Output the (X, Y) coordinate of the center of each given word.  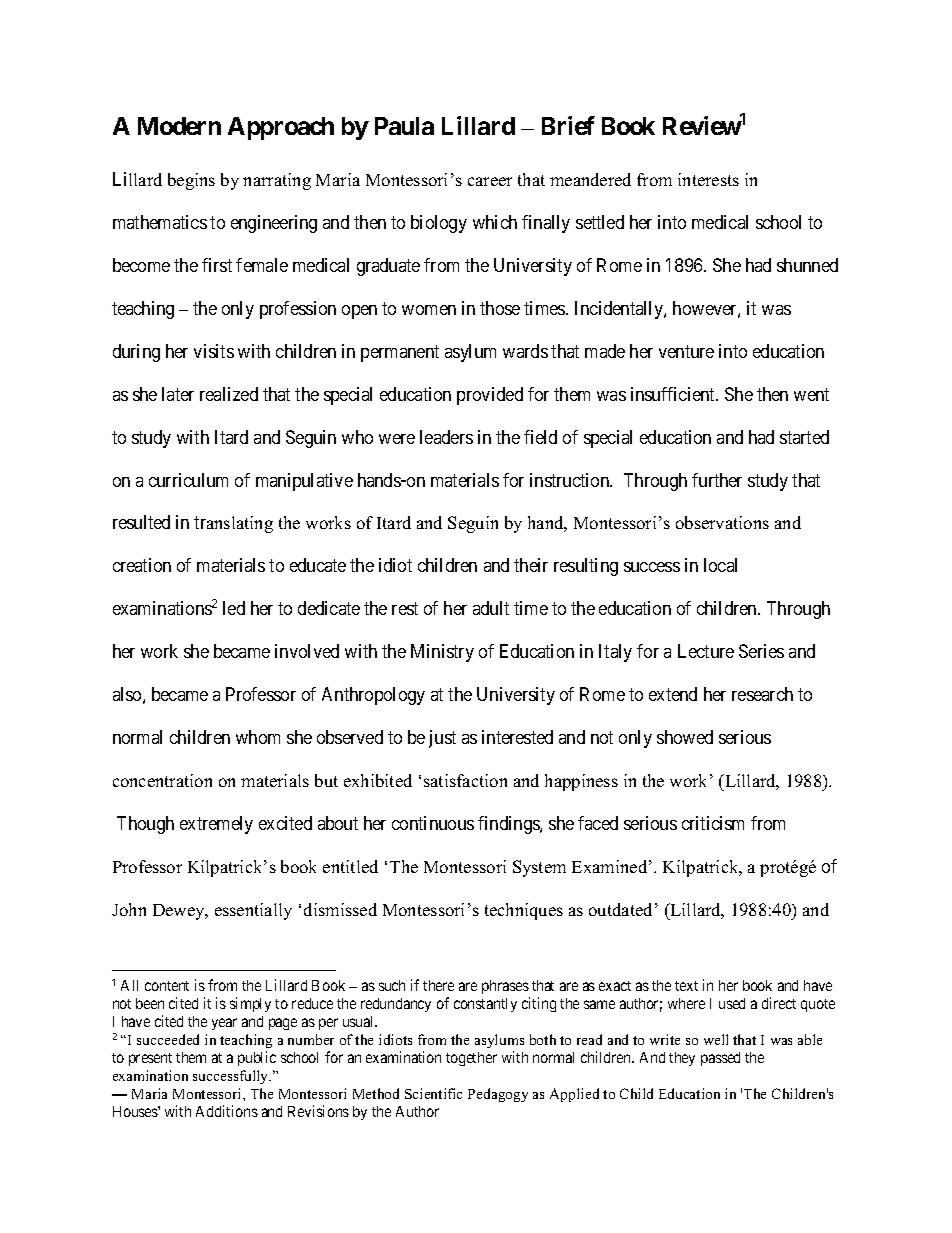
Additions (227, 1111)
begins (191, 181)
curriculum (188, 480)
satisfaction (465, 780)
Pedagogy (498, 1095)
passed (720, 1059)
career (490, 181)
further (717, 480)
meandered (590, 179)
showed (685, 737)
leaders (446, 437)
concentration (162, 780)
